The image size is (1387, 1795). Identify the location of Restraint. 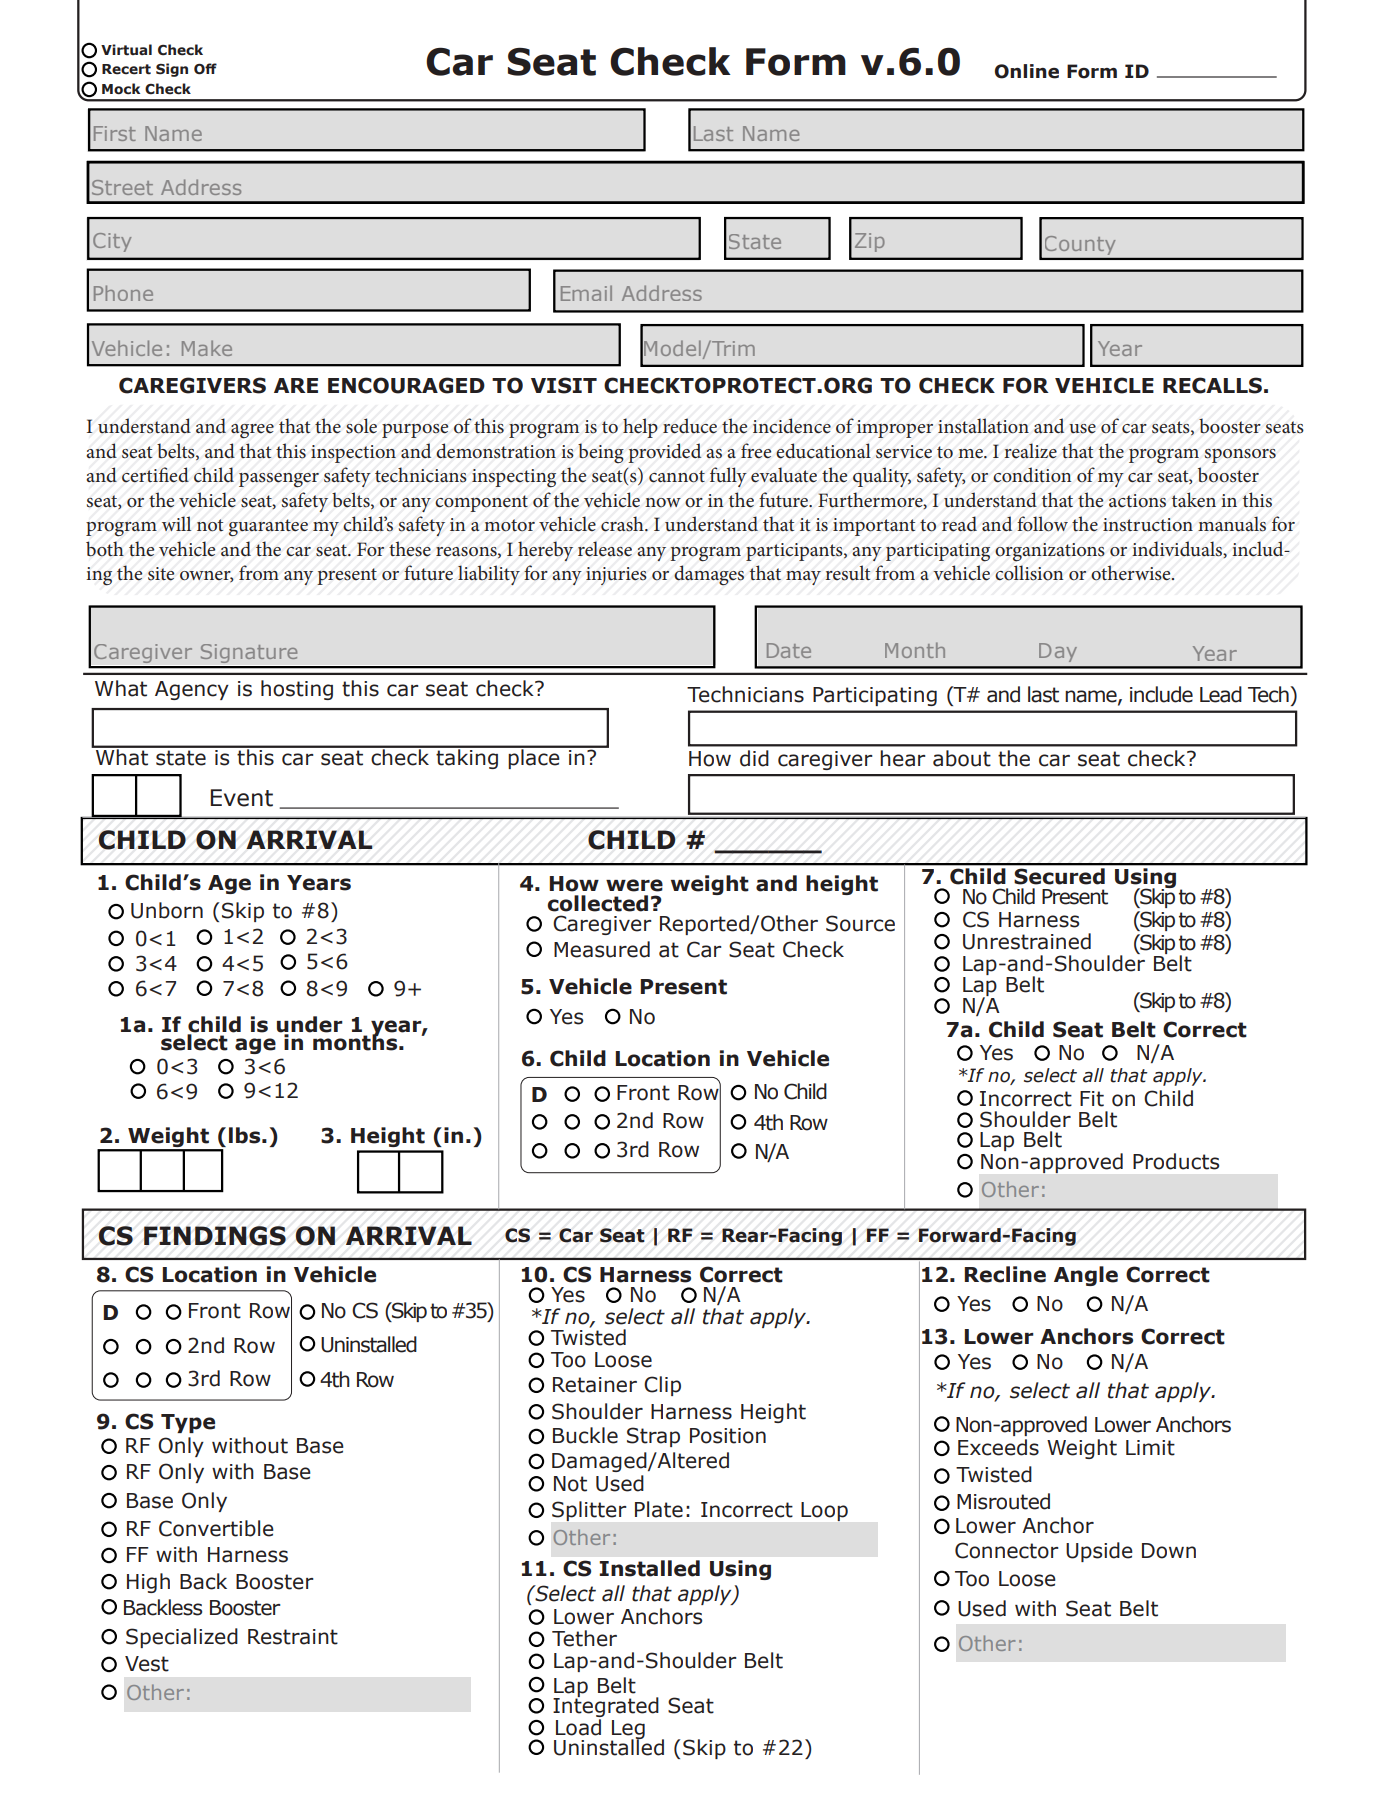
(293, 1637).
